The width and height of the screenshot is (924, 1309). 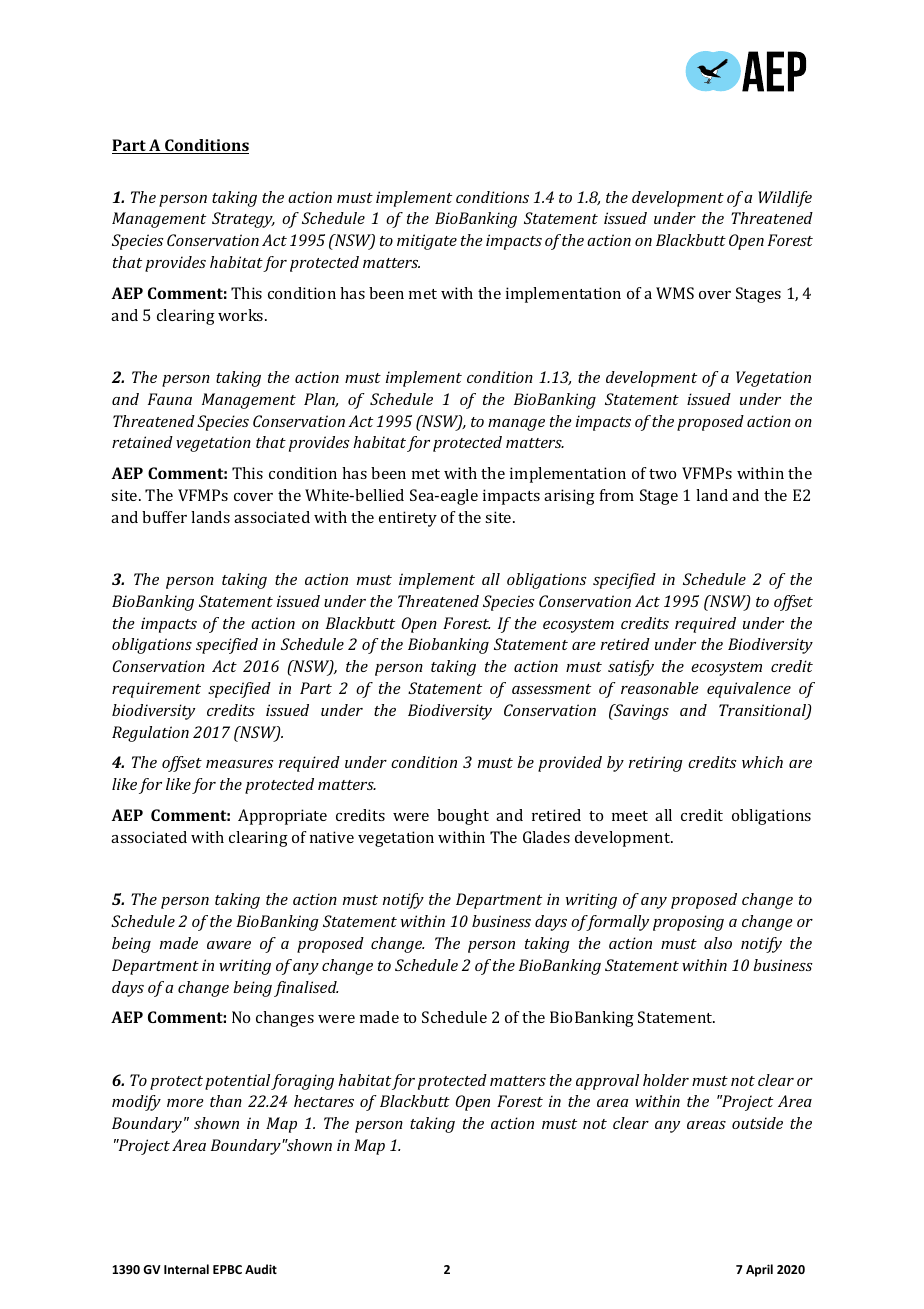 I want to click on mitigate, so click(x=427, y=242).
